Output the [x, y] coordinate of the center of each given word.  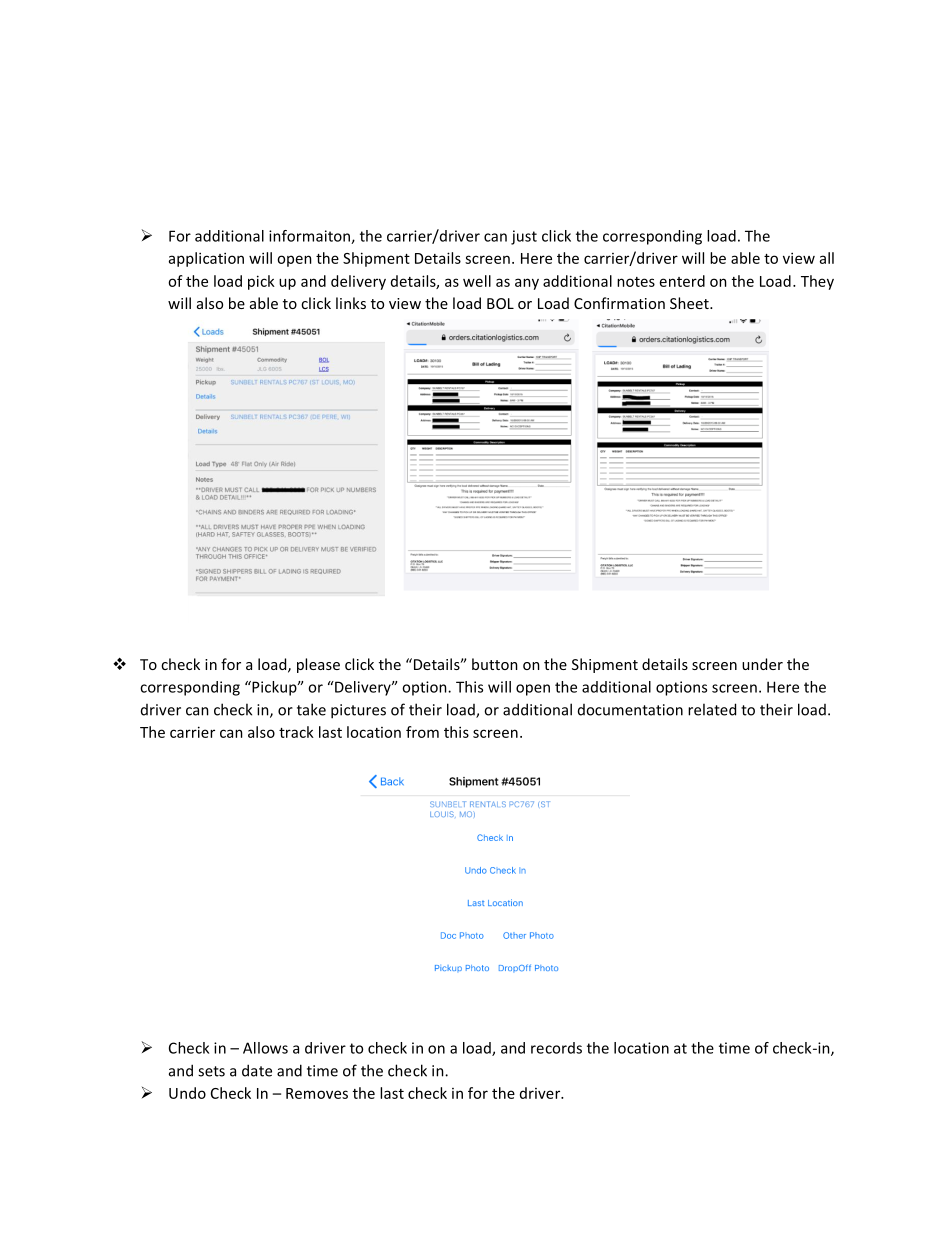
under [762, 664]
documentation [630, 710]
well [477, 281]
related [712, 709]
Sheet [690, 303]
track [296, 732]
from [422, 732]
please [318, 665]
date [257, 1070]
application [206, 259]
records [556, 1048]
